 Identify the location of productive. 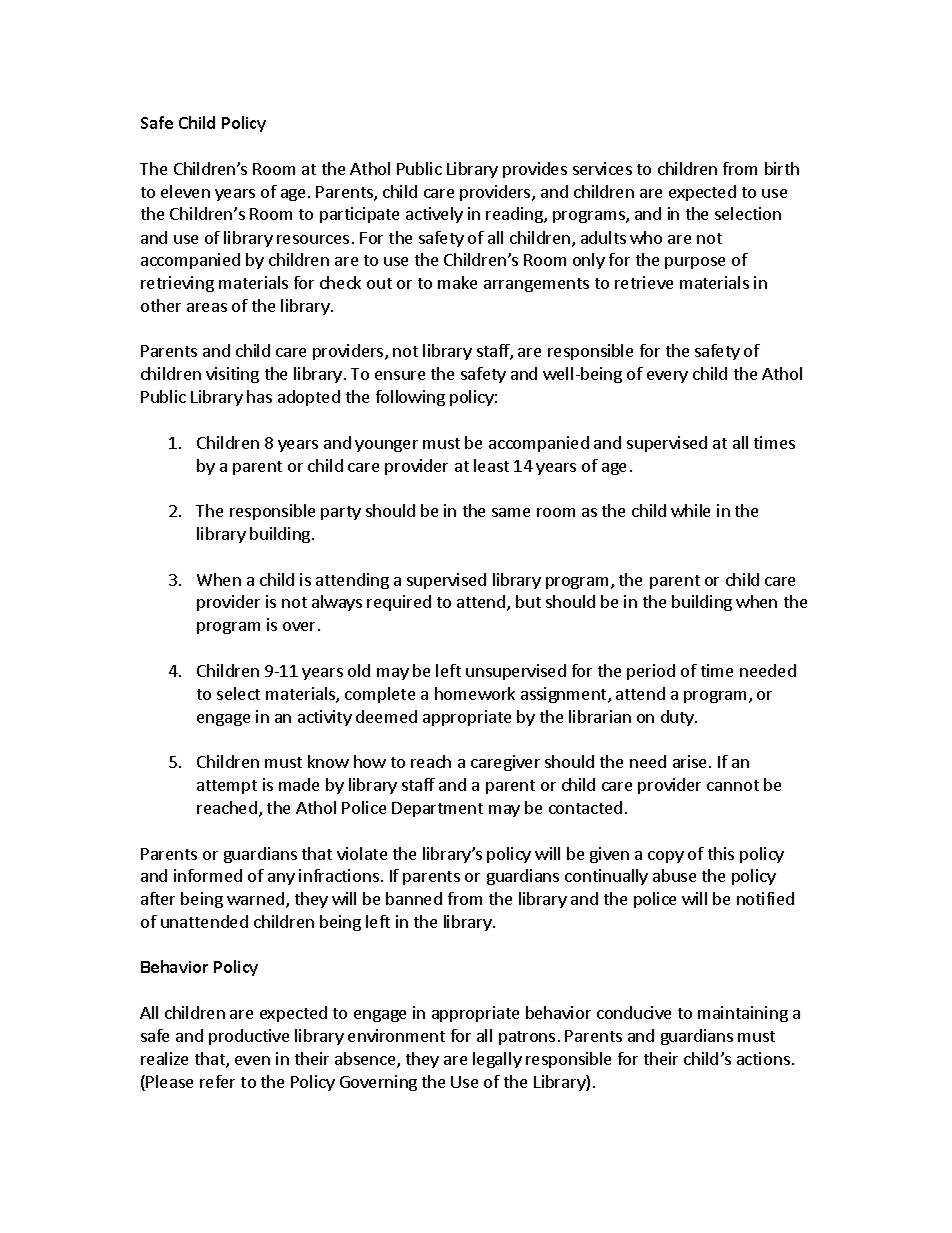
(249, 1037).
